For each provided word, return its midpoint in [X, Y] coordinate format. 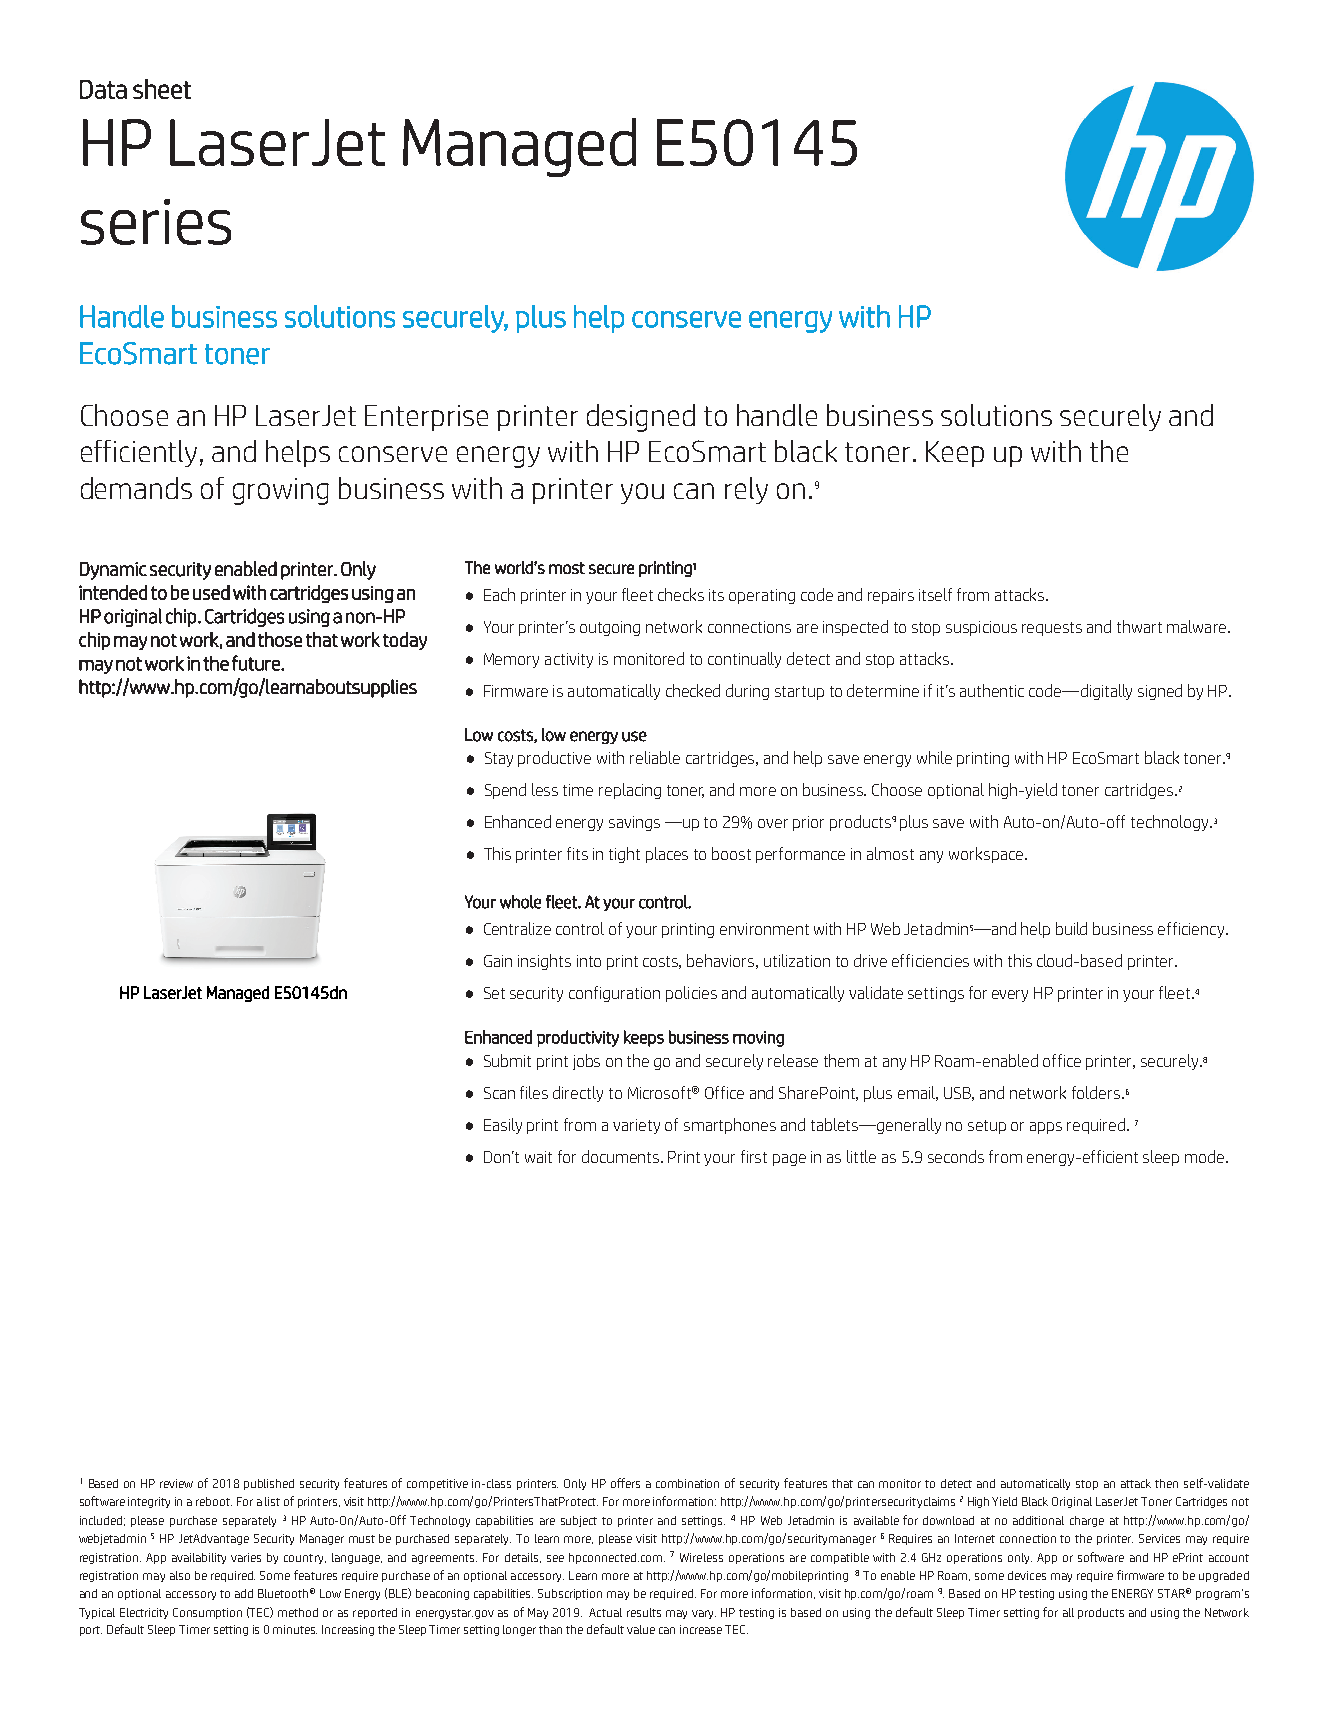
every [1010, 996]
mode [1206, 1156]
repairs [891, 596]
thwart [1139, 626]
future [257, 663]
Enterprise [426, 418]
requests [1052, 629]
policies [691, 994]
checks [681, 594]
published [269, 1484]
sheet [162, 89]
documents [622, 1156]
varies [246, 1557]
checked [693, 690]
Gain [498, 961]
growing [281, 491]
